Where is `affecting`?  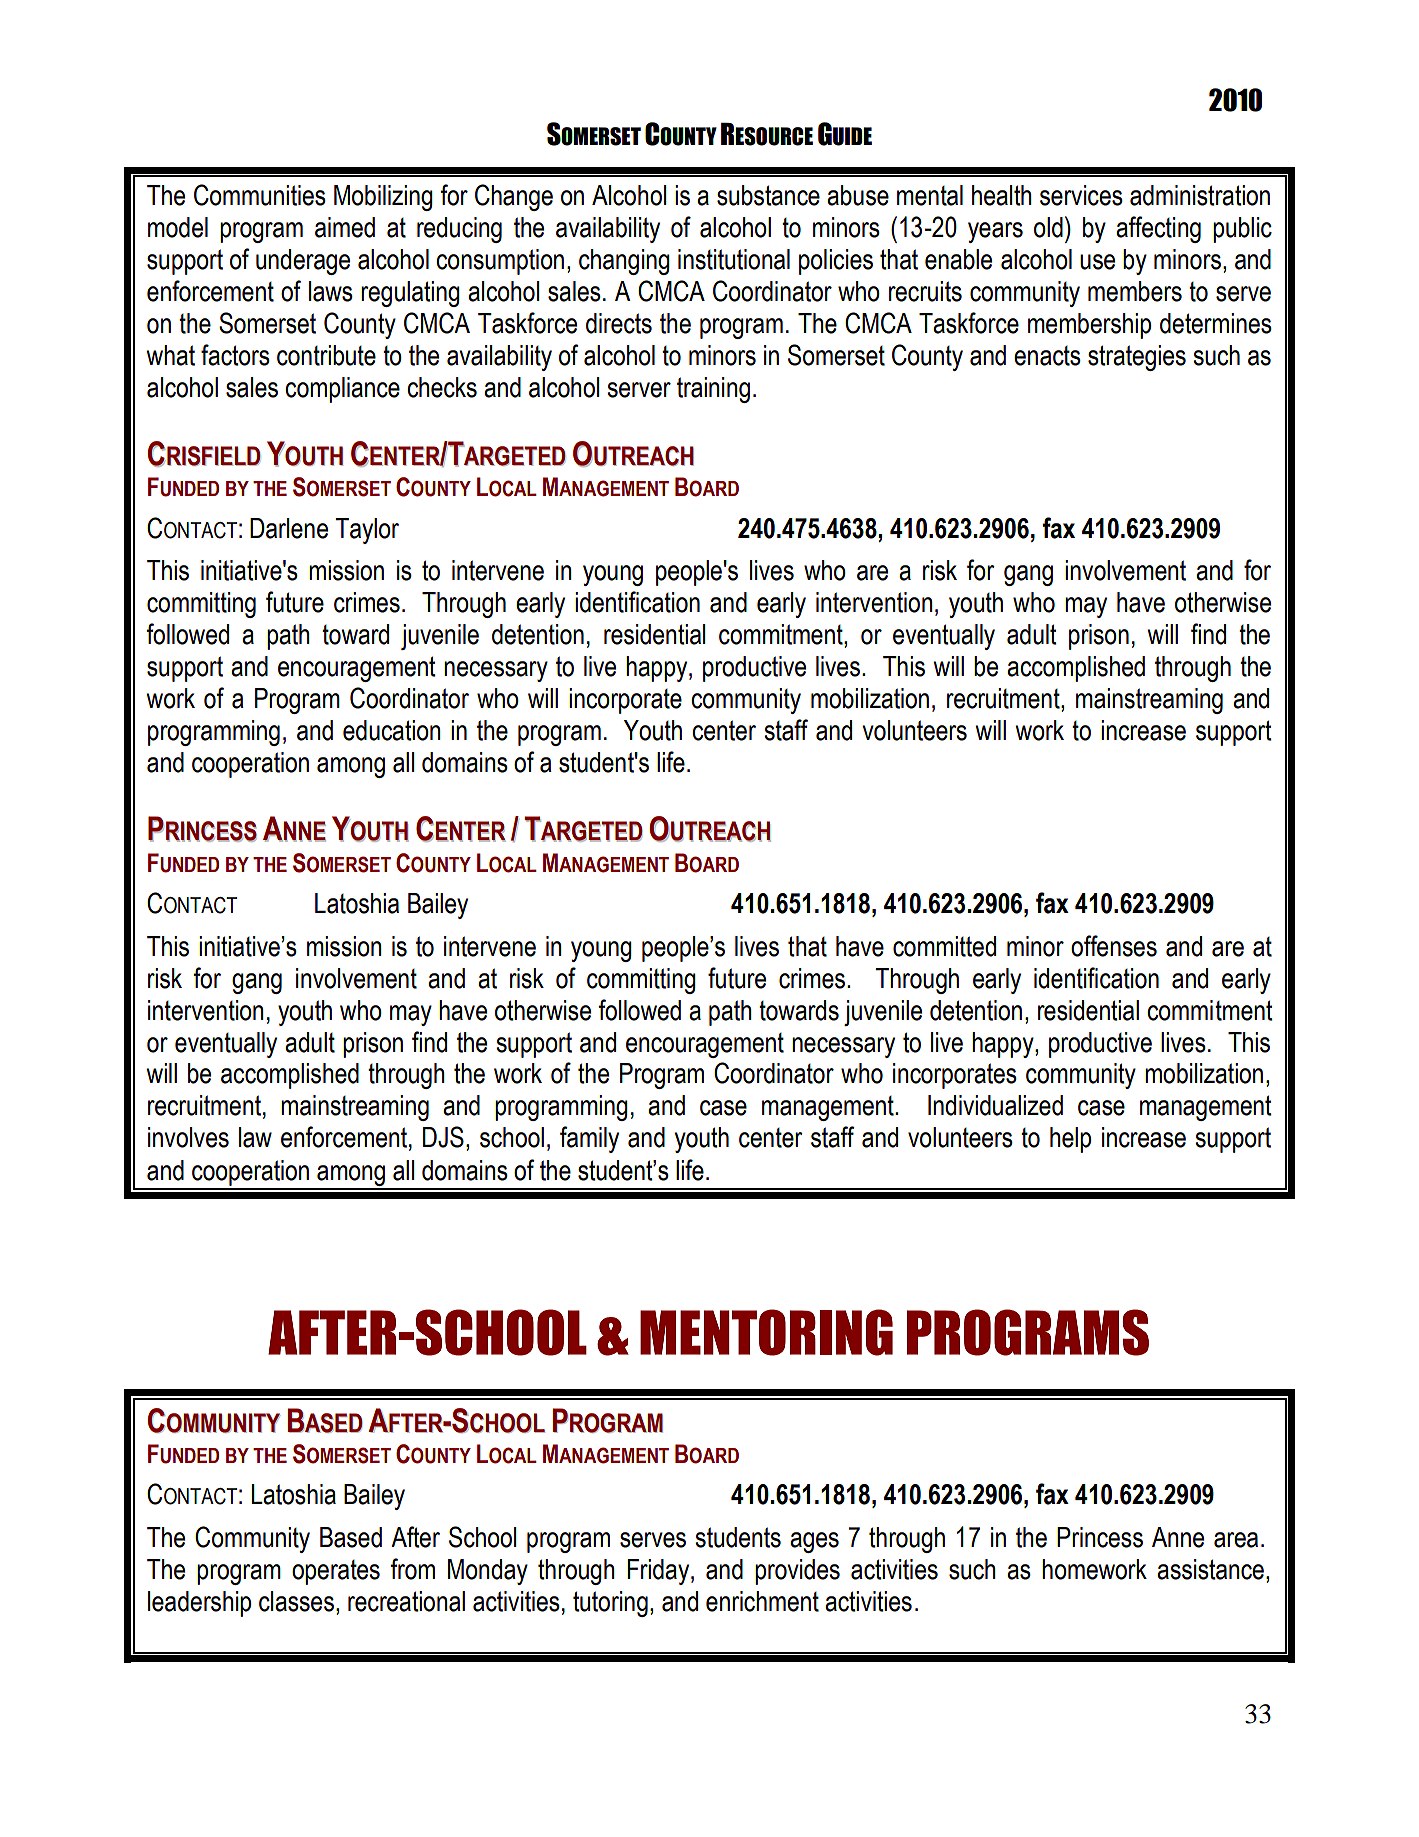 affecting is located at coordinates (1158, 229).
